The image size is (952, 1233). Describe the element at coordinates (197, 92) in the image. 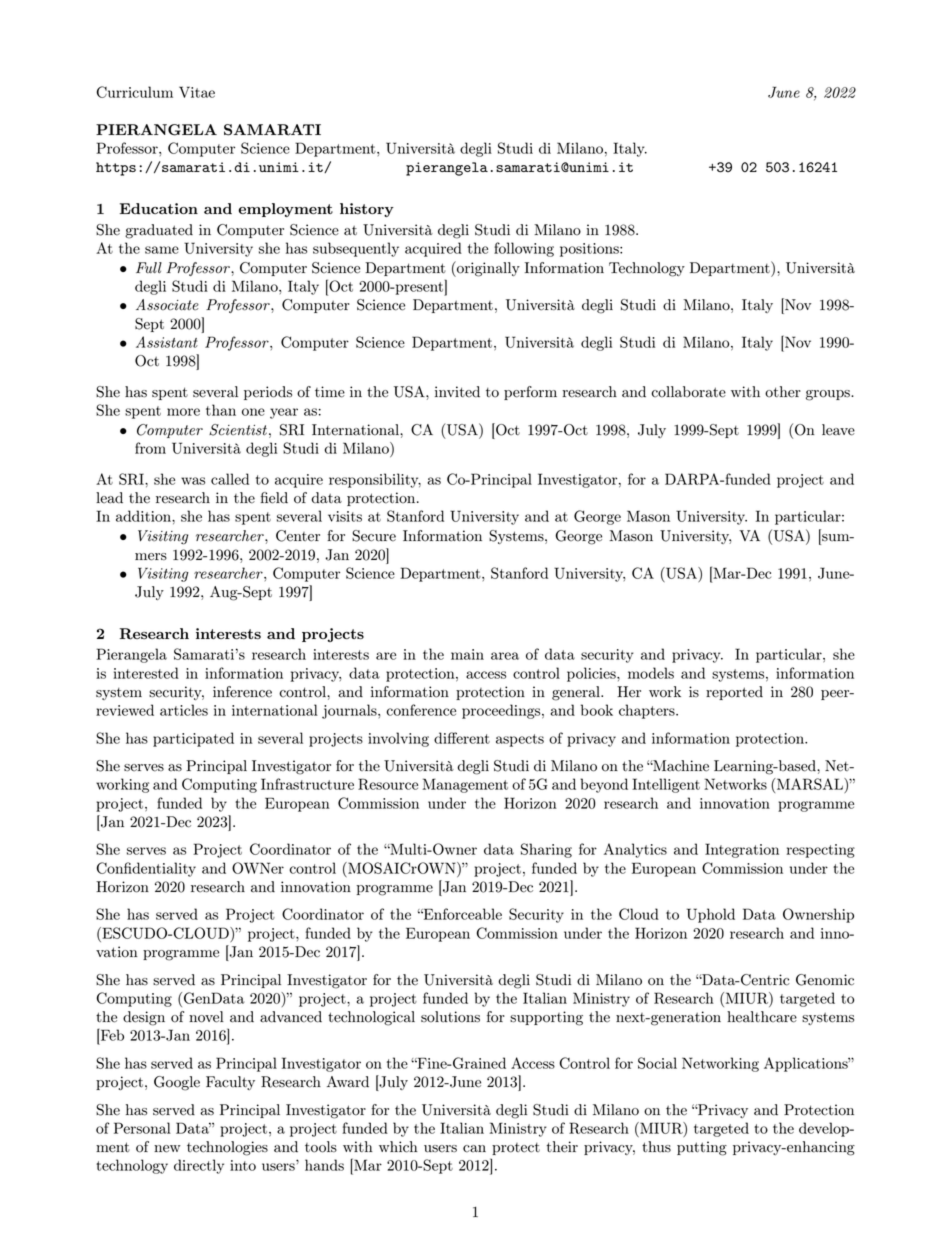

I see `Vitae` at that location.
